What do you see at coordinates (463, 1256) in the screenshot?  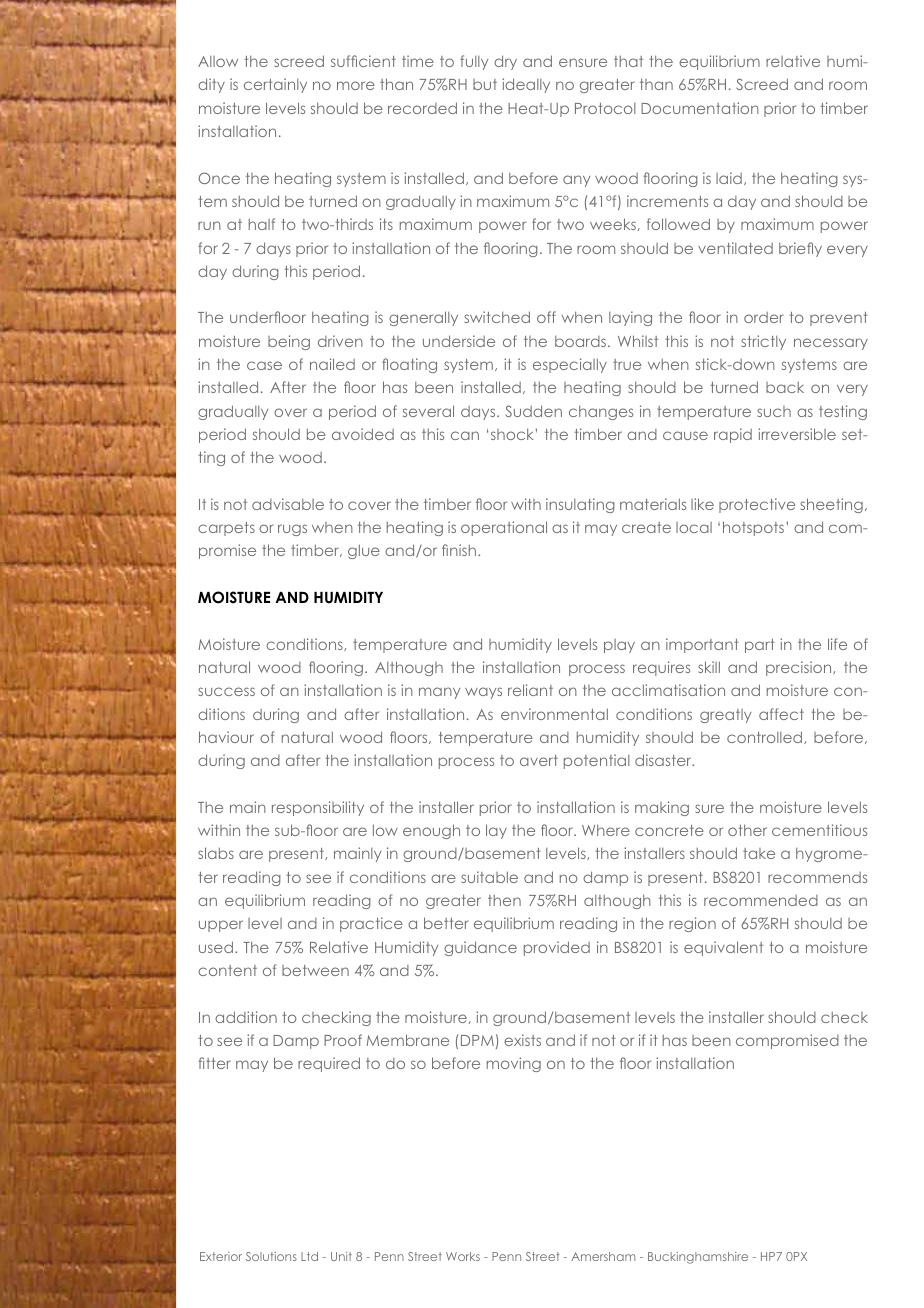 I see `Works` at bounding box center [463, 1256].
